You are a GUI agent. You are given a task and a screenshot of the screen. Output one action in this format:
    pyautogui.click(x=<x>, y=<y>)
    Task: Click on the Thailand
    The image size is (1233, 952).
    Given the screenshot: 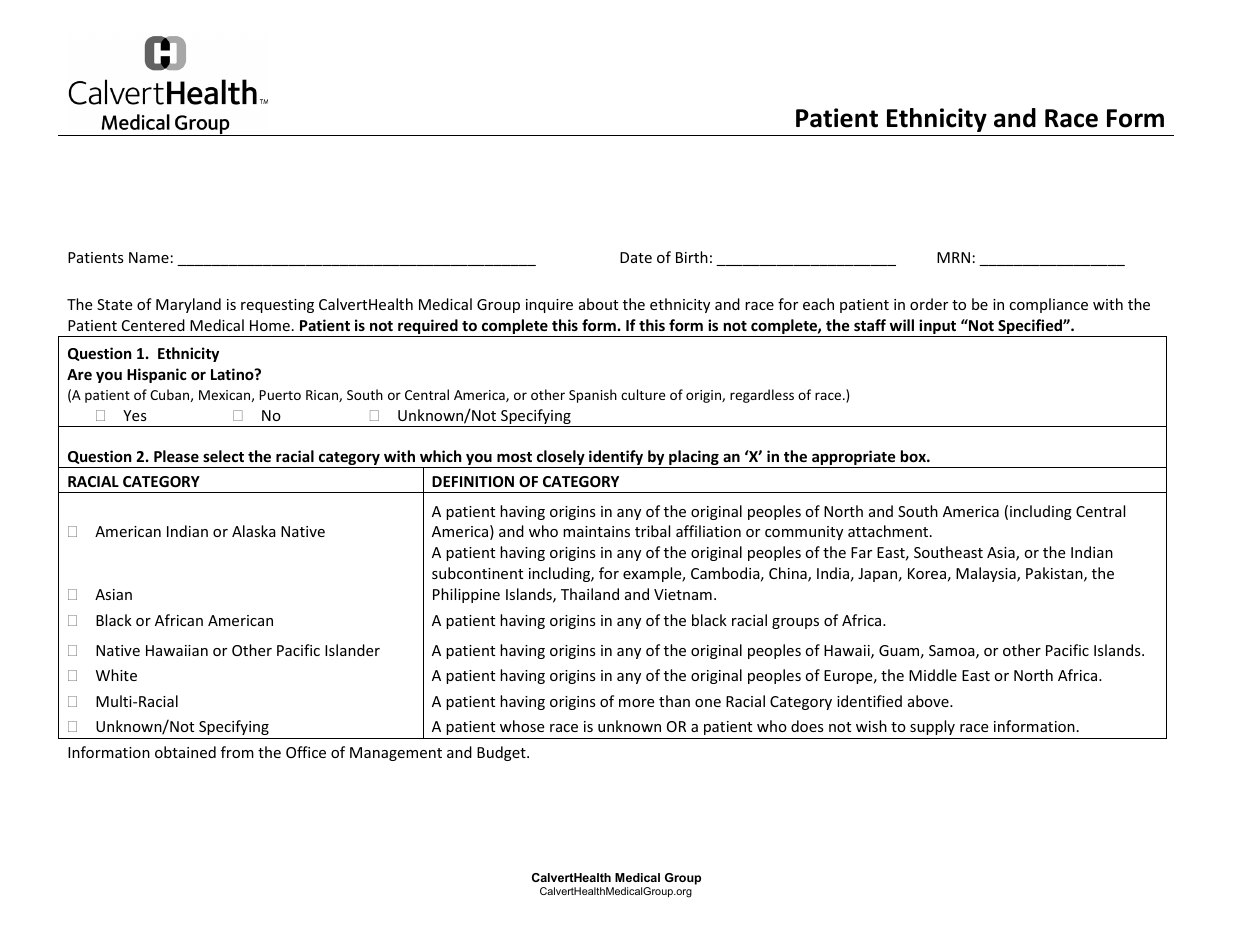 What is the action you would take?
    pyautogui.click(x=590, y=594)
